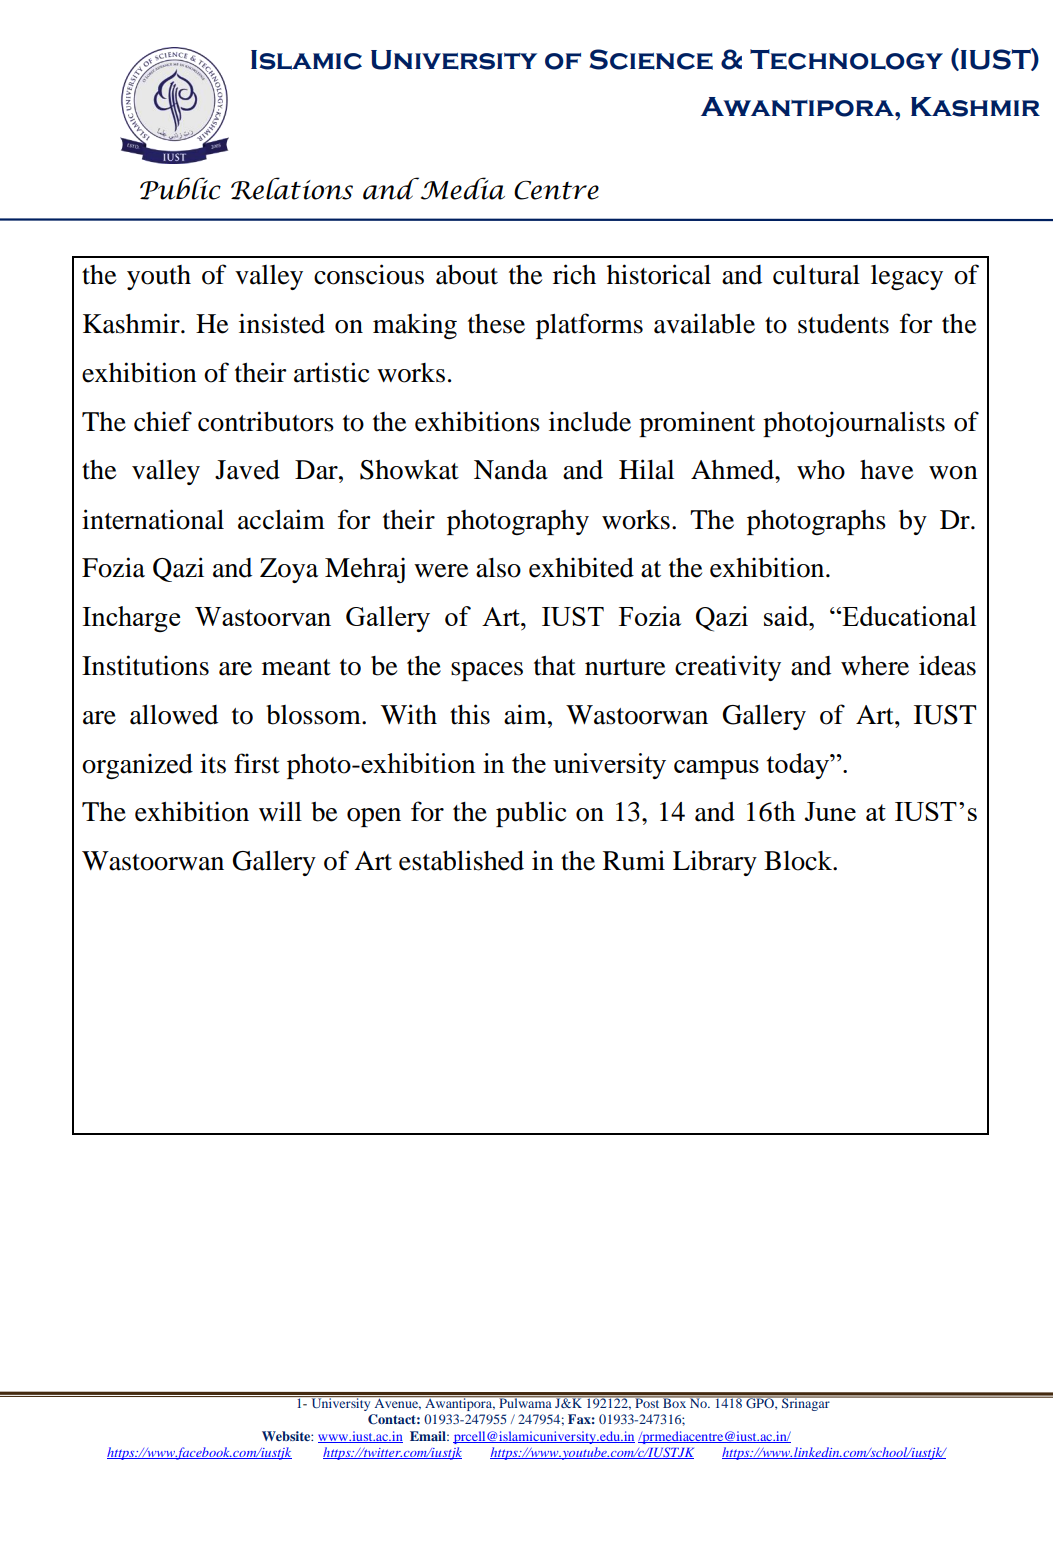  What do you see at coordinates (647, 1402) in the image?
I see `Post` at bounding box center [647, 1402].
